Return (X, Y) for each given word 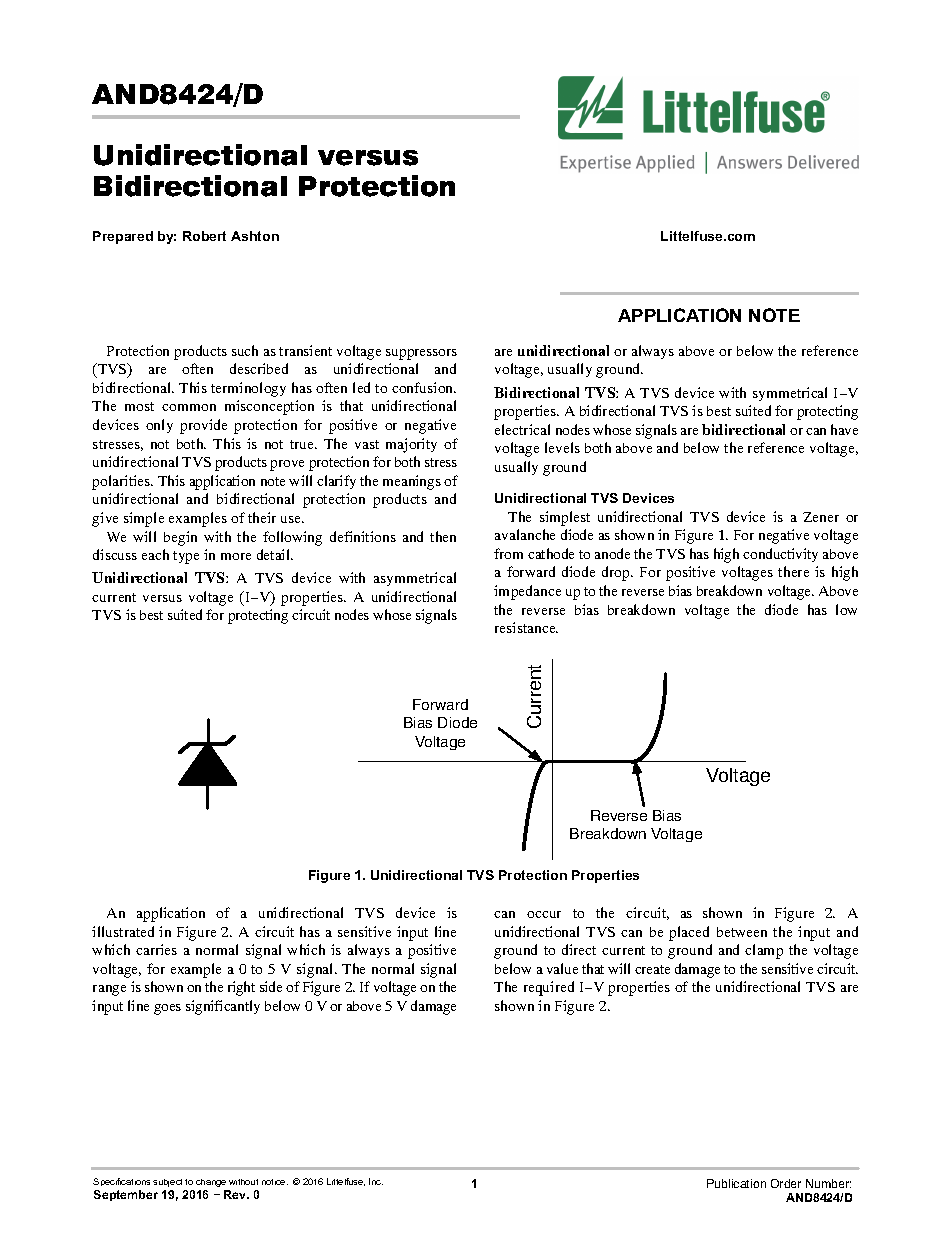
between (742, 932)
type (186, 557)
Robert (204, 236)
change (211, 1183)
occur (544, 914)
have (844, 429)
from (508, 553)
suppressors (421, 354)
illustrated (123, 931)
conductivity (780, 555)
